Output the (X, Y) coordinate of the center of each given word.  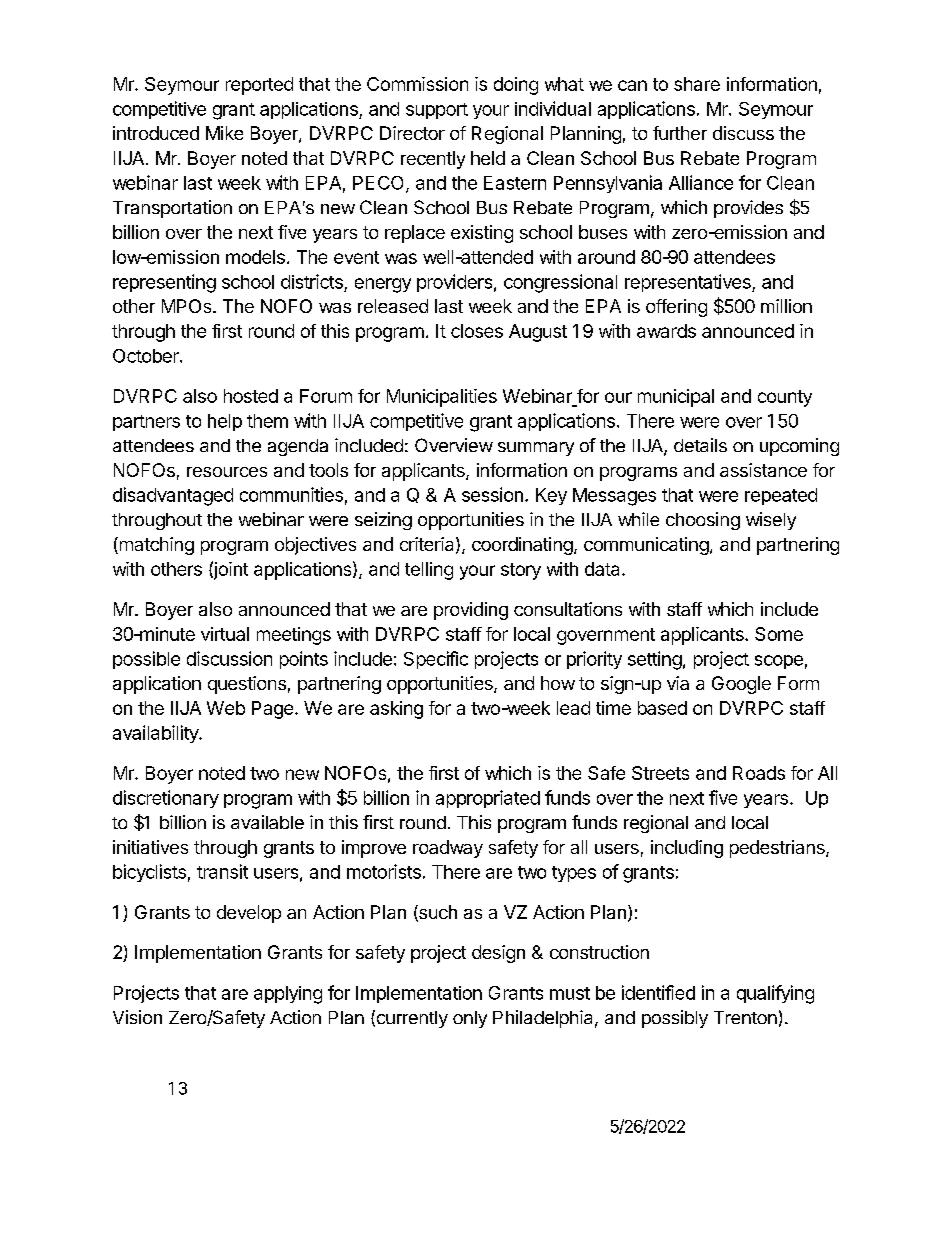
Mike (224, 133)
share (697, 84)
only (470, 1019)
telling (429, 571)
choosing (703, 521)
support (437, 111)
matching (155, 546)
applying (288, 995)
